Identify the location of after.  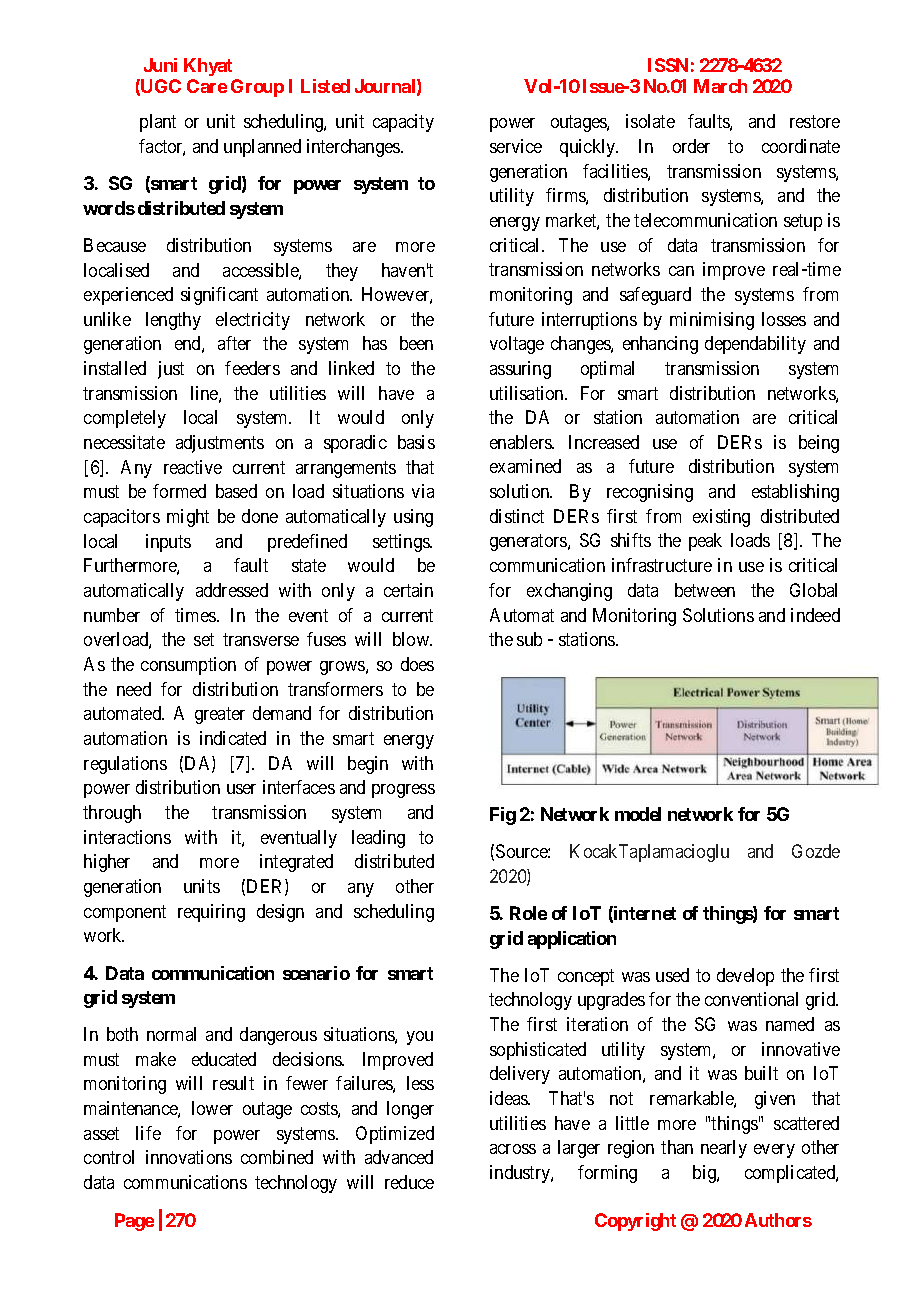
(234, 343).
